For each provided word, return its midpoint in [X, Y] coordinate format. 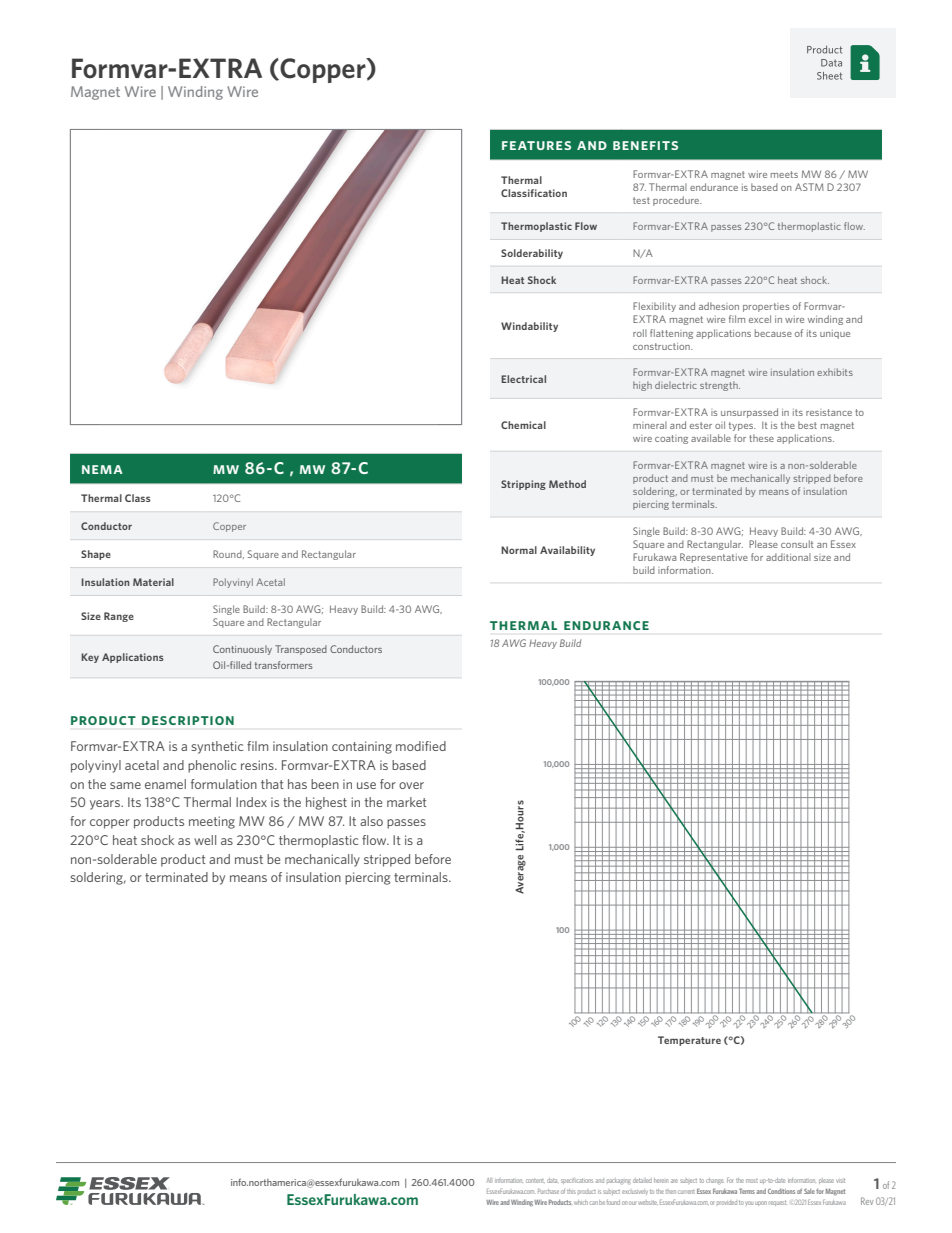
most [752, 1181]
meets [784, 174]
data [552, 1180]
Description [188, 720]
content [535, 1181]
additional [788, 557]
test [641, 200]
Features [536, 145]
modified [421, 746]
